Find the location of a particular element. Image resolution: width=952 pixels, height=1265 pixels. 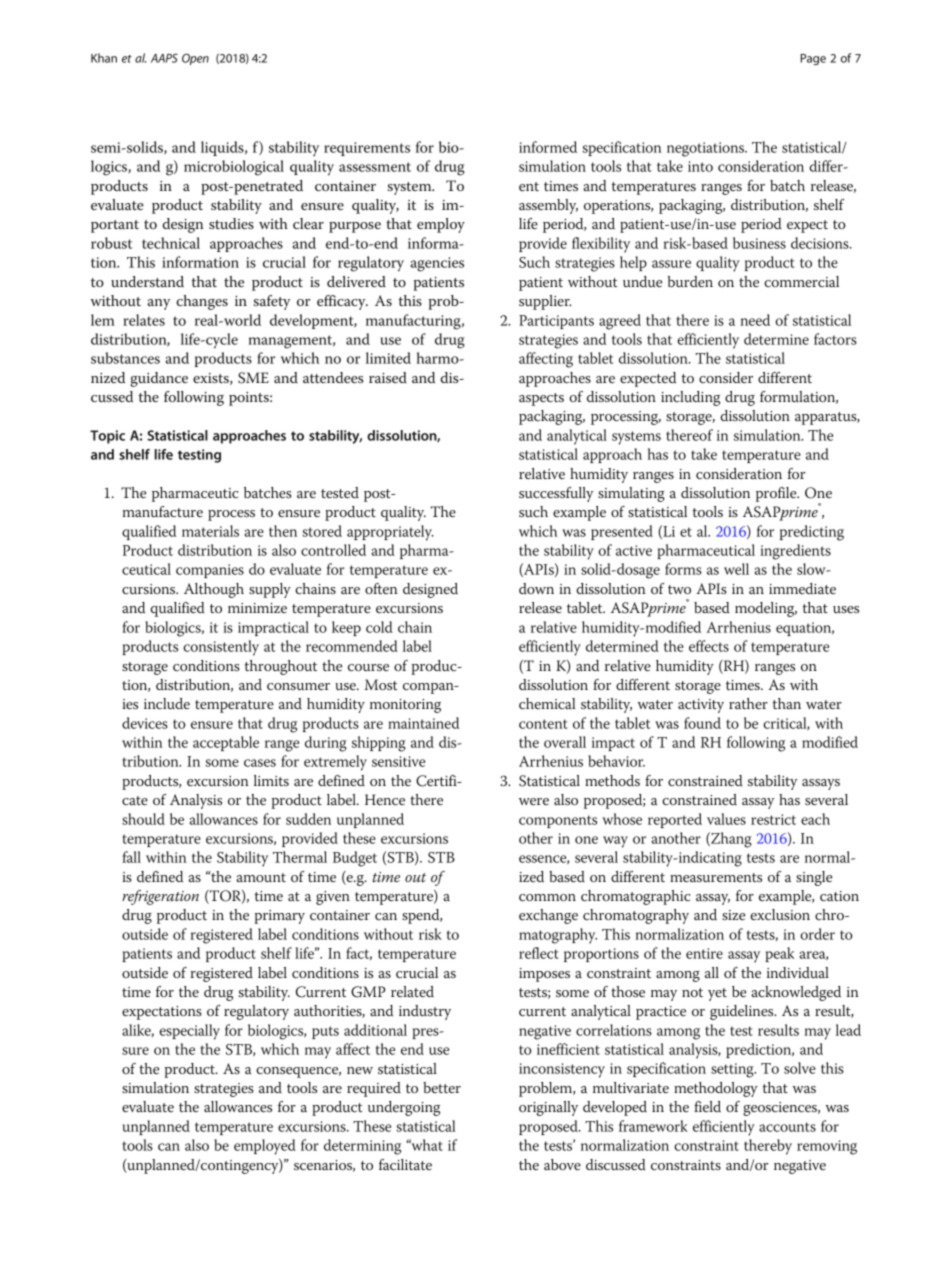

changes is located at coordinates (202, 302).
